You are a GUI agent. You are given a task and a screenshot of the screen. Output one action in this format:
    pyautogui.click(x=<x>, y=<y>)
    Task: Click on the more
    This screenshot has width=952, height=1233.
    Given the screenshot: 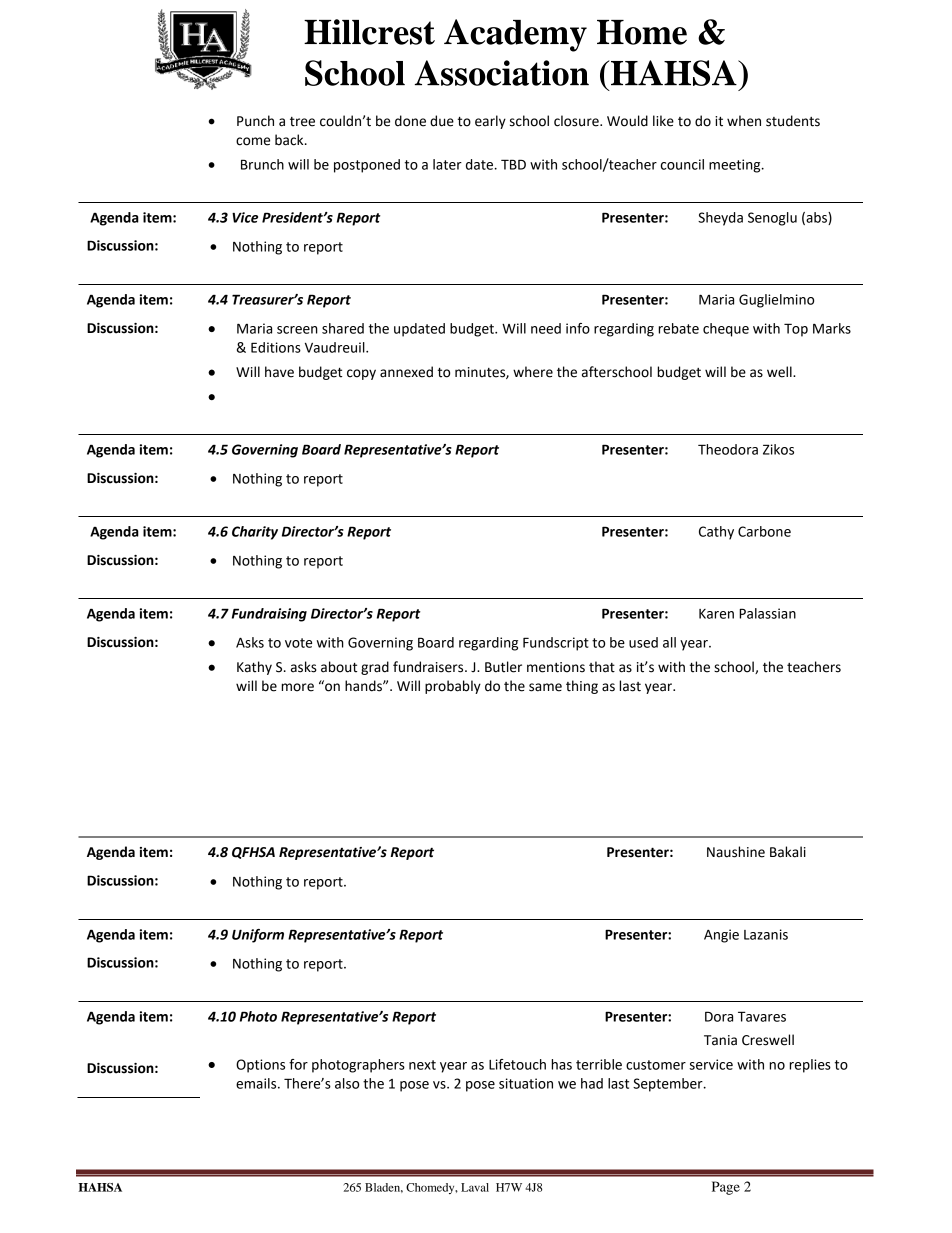 What is the action you would take?
    pyautogui.click(x=297, y=687)
